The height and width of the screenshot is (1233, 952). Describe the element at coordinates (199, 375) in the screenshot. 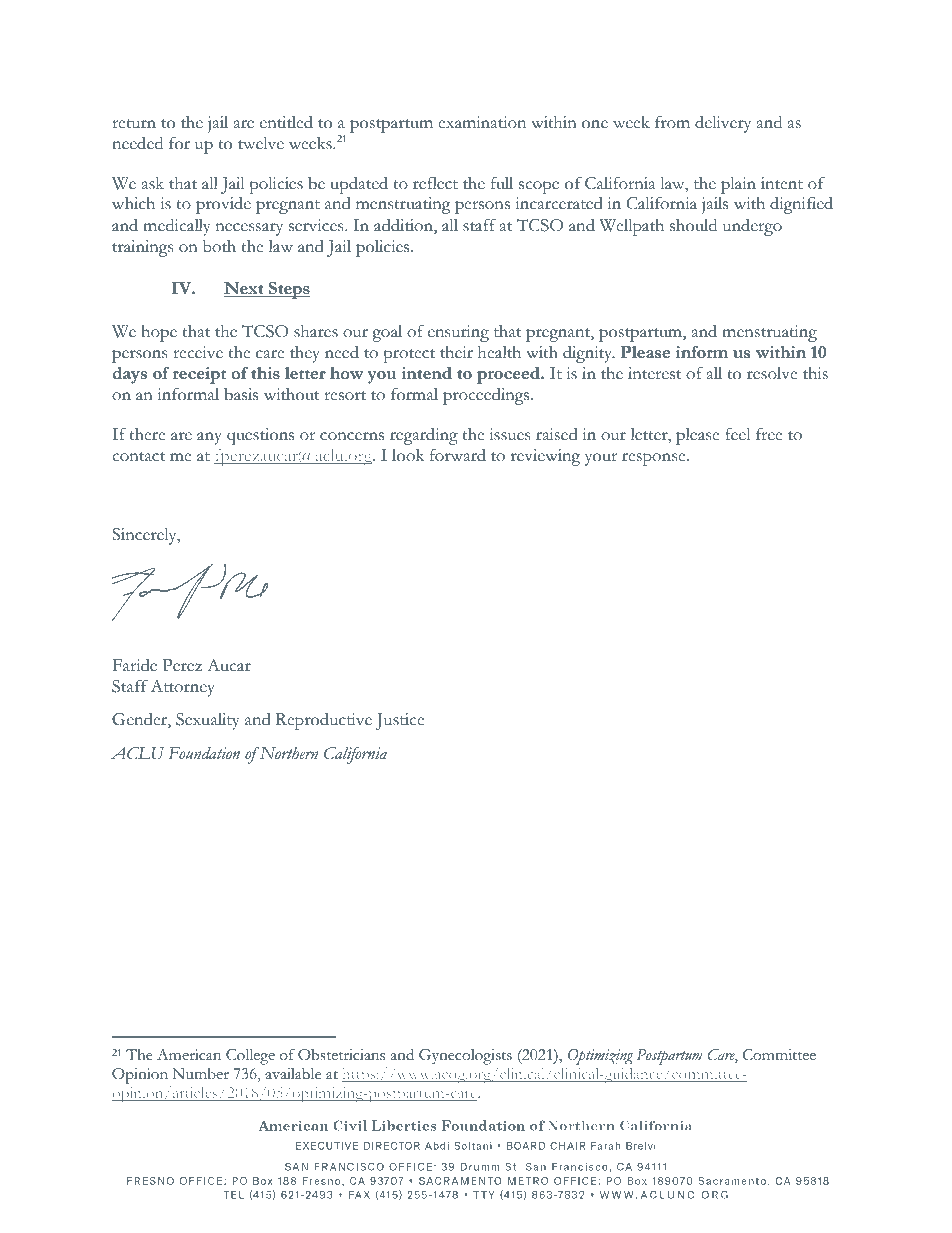

I see `receipt` at that location.
